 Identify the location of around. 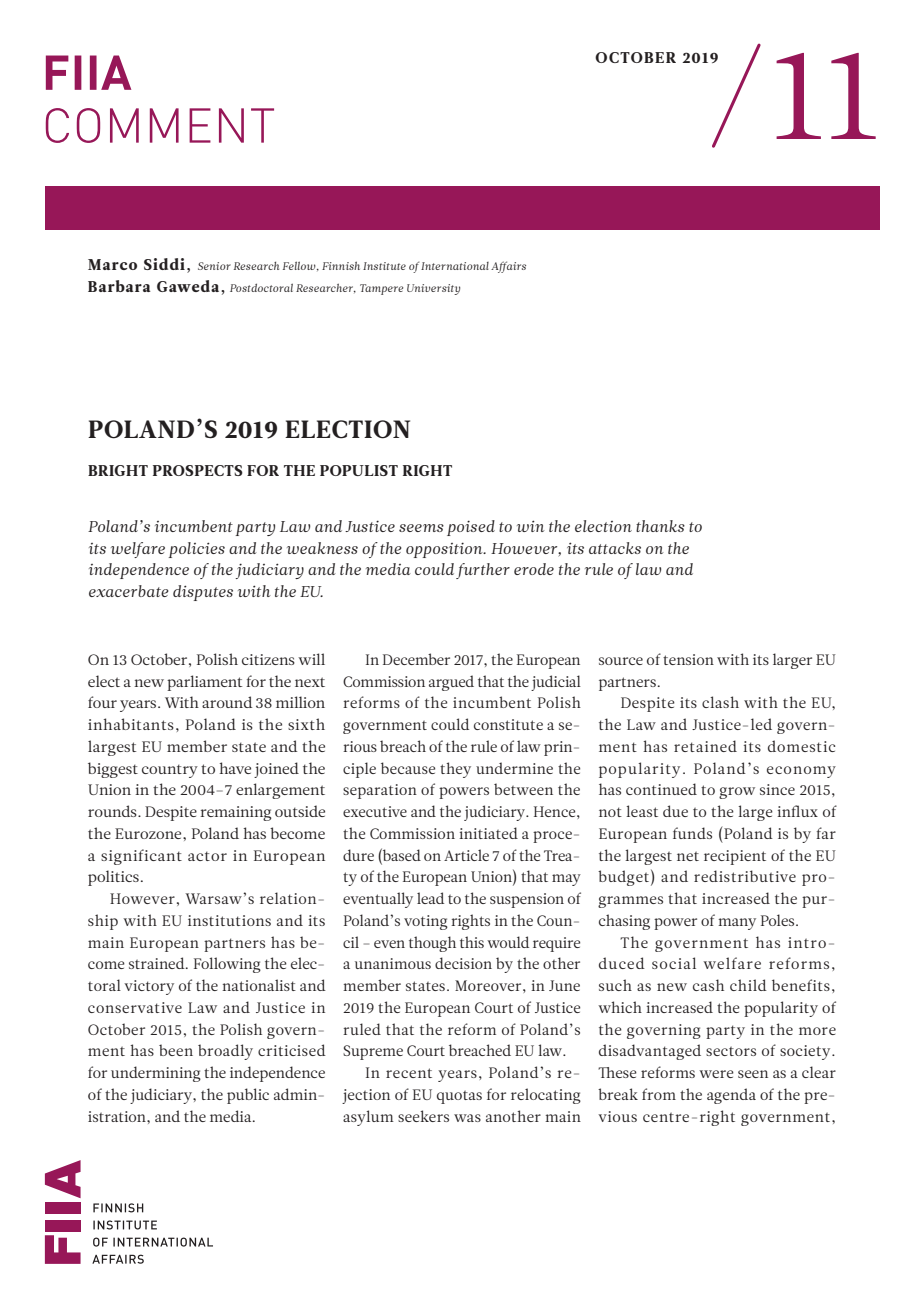
(227, 702).
